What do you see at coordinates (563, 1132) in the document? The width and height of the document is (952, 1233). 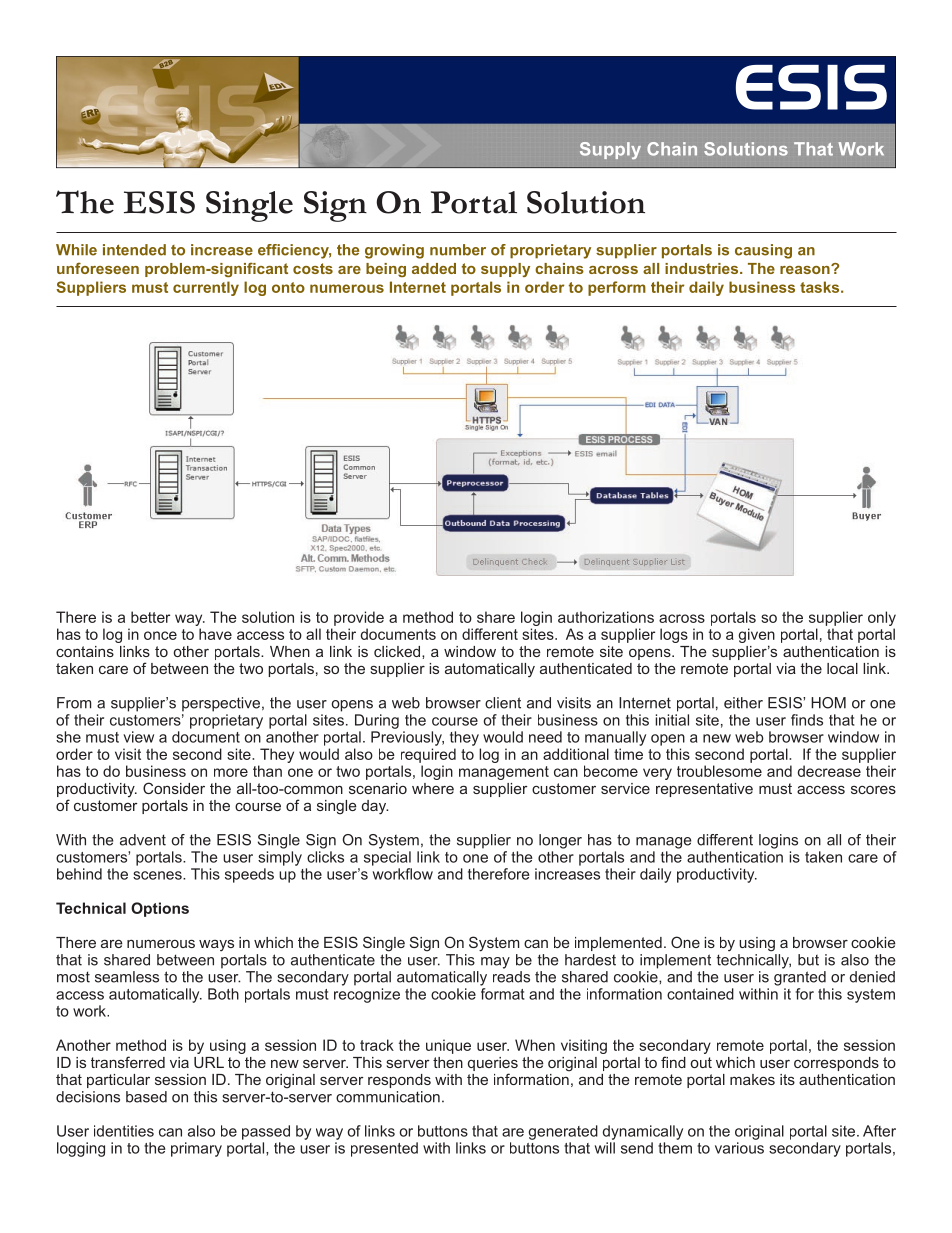 I see `generated` at bounding box center [563, 1132].
